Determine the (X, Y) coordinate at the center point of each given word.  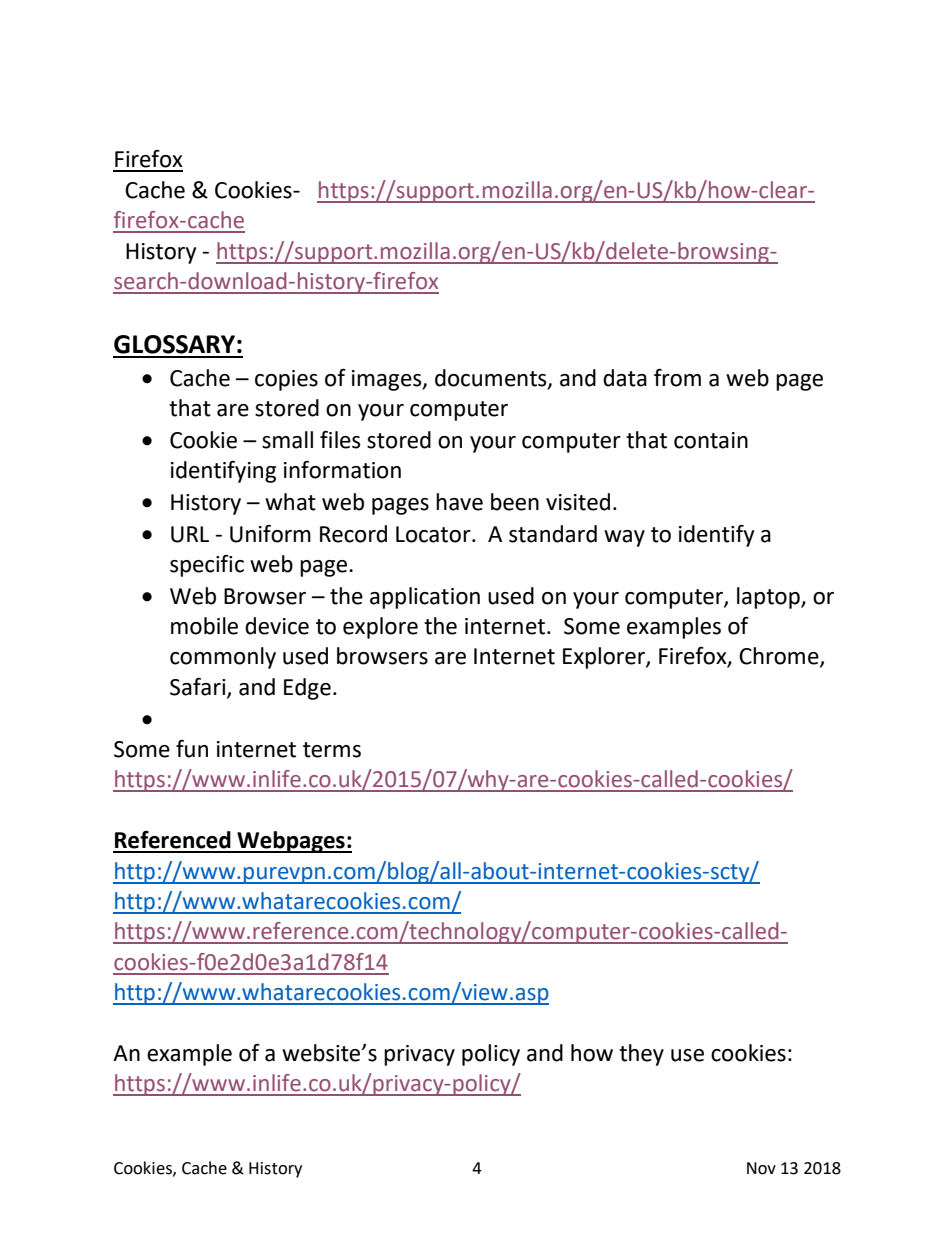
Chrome (780, 657)
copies (286, 380)
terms (332, 750)
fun (192, 749)
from (677, 377)
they (641, 1055)
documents (492, 378)
